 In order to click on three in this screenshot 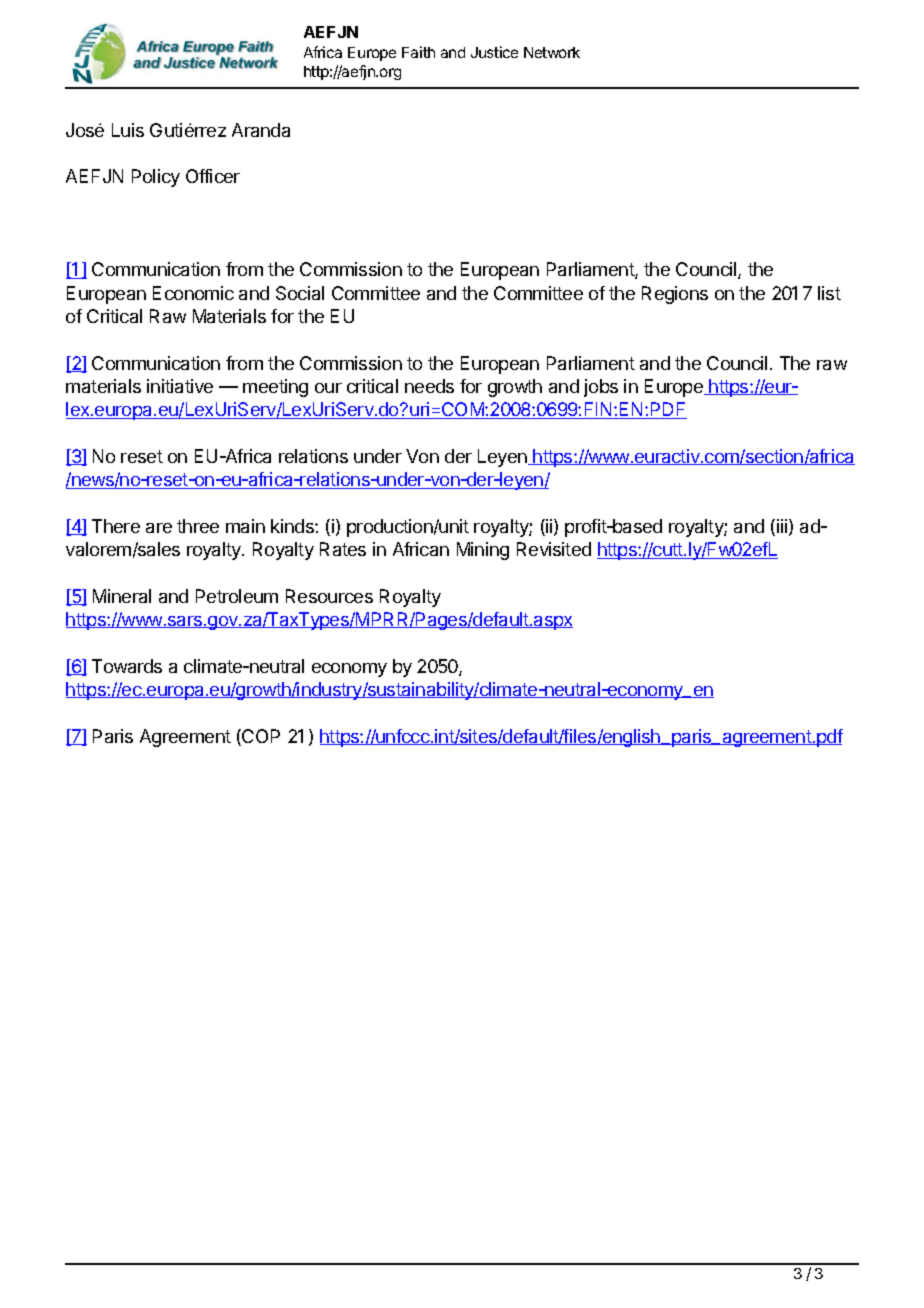, I will do `click(198, 526)`.
